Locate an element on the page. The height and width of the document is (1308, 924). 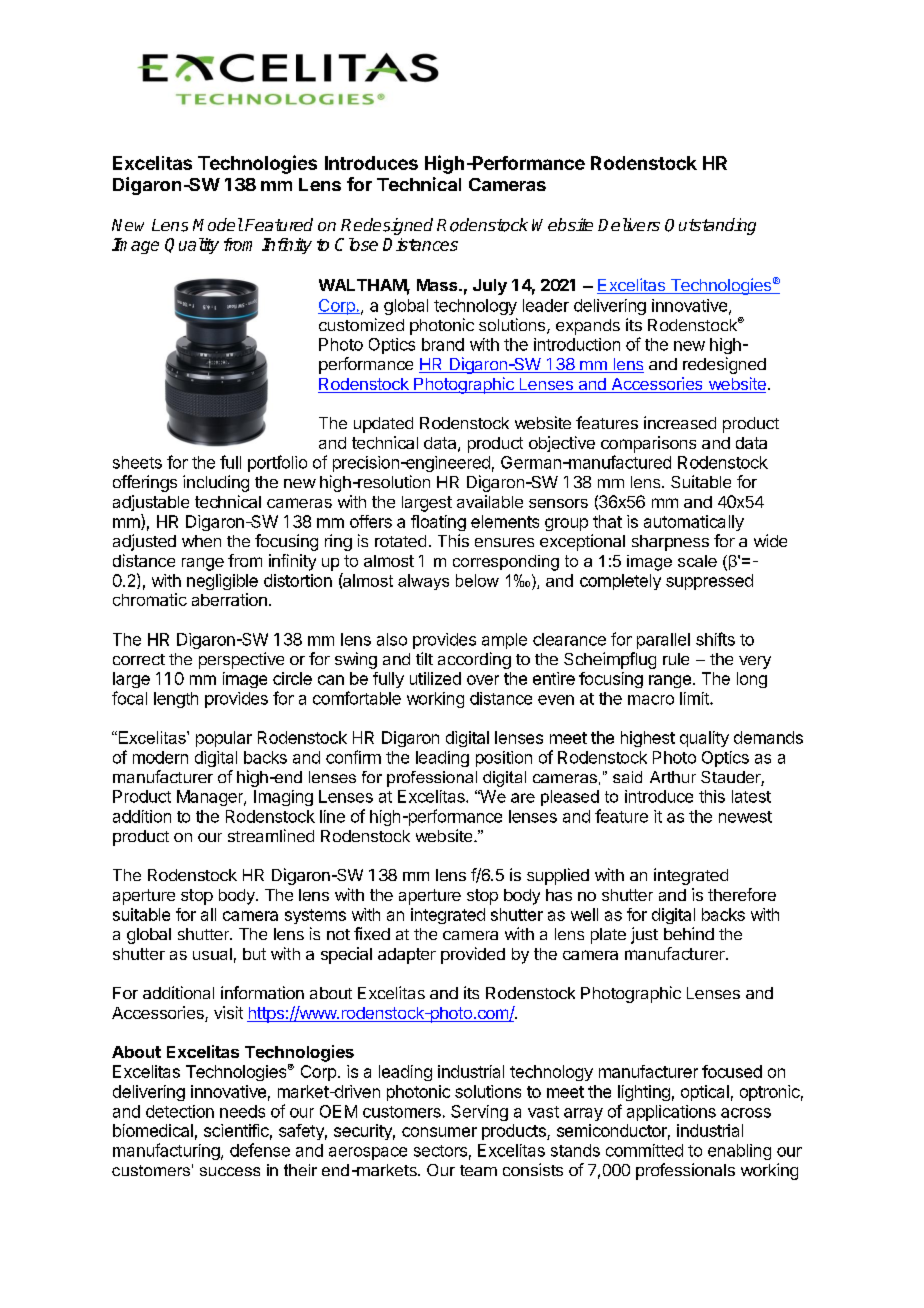
floating is located at coordinates (438, 523).
